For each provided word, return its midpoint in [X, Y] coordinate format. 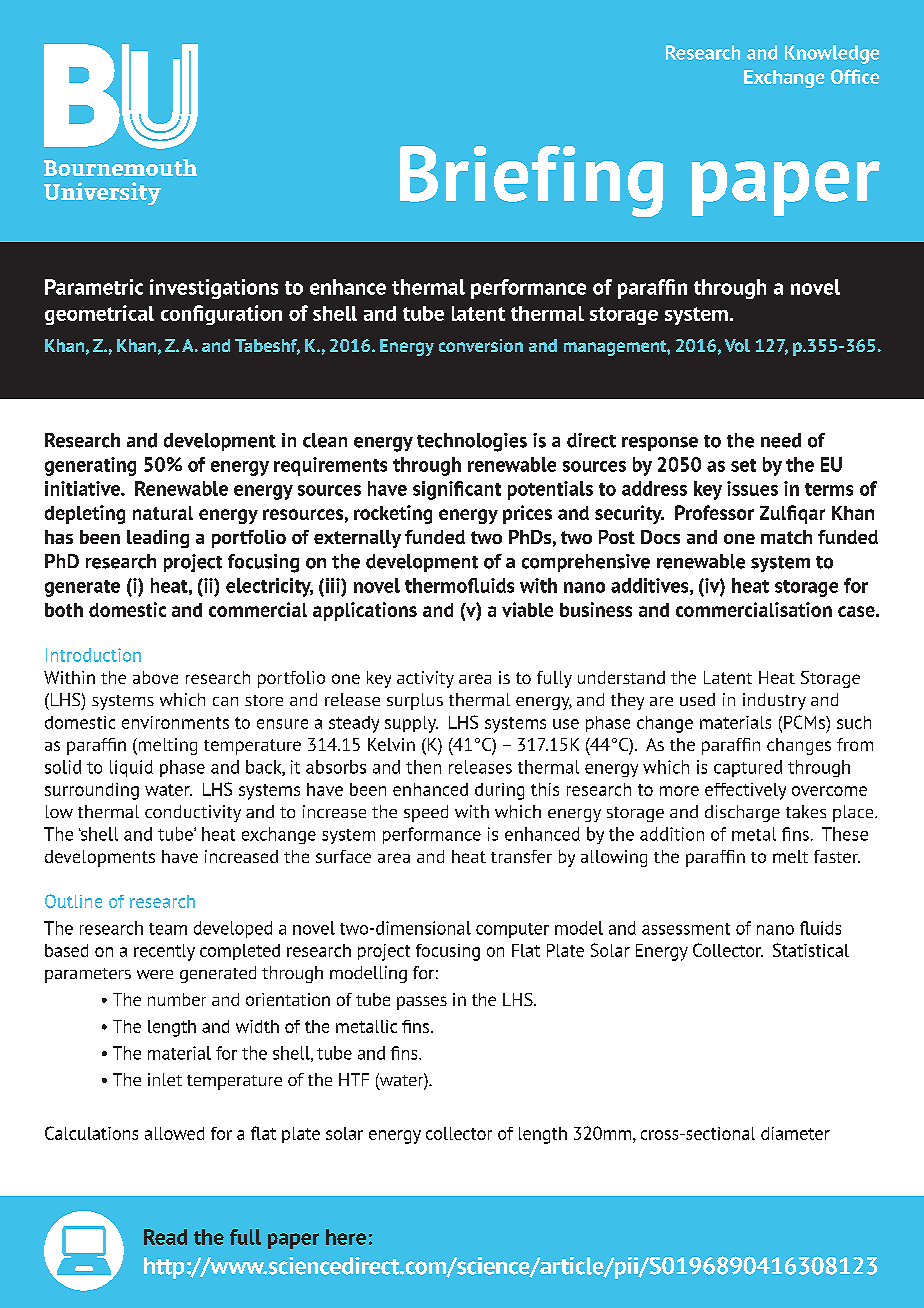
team [168, 929]
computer [512, 930]
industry [774, 701]
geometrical [99, 315]
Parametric [94, 287]
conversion [481, 345]
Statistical [811, 950]
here [346, 1237]
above [155, 677]
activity [425, 679]
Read [165, 1237]
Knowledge [832, 54]
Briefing [531, 181]
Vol [737, 345]
